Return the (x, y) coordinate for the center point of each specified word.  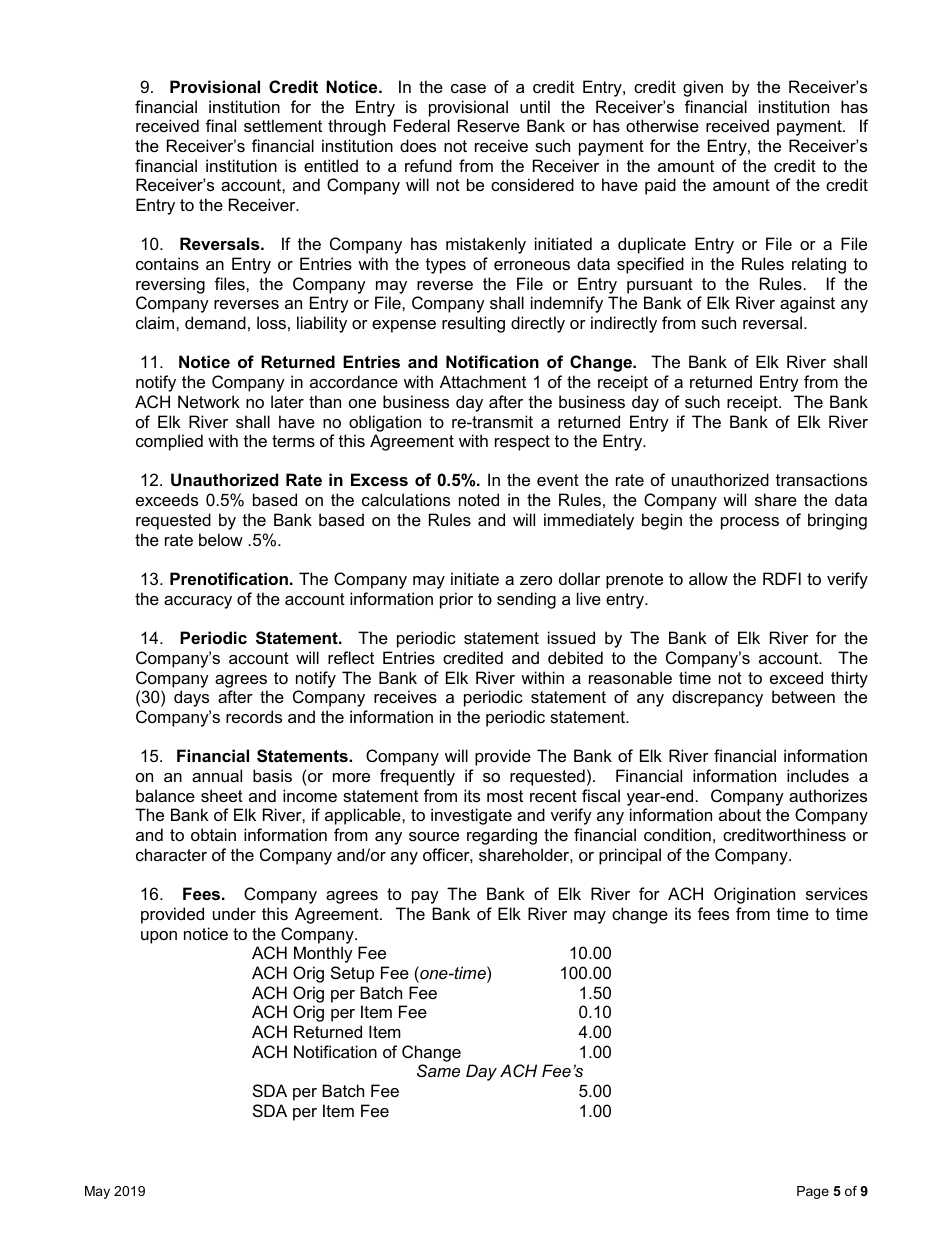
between (803, 696)
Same (438, 1070)
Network (209, 401)
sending (526, 600)
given (703, 88)
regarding (502, 836)
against (807, 304)
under (234, 913)
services (837, 893)
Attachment (483, 381)
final (221, 125)
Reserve (489, 125)
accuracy (198, 602)
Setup (352, 974)
